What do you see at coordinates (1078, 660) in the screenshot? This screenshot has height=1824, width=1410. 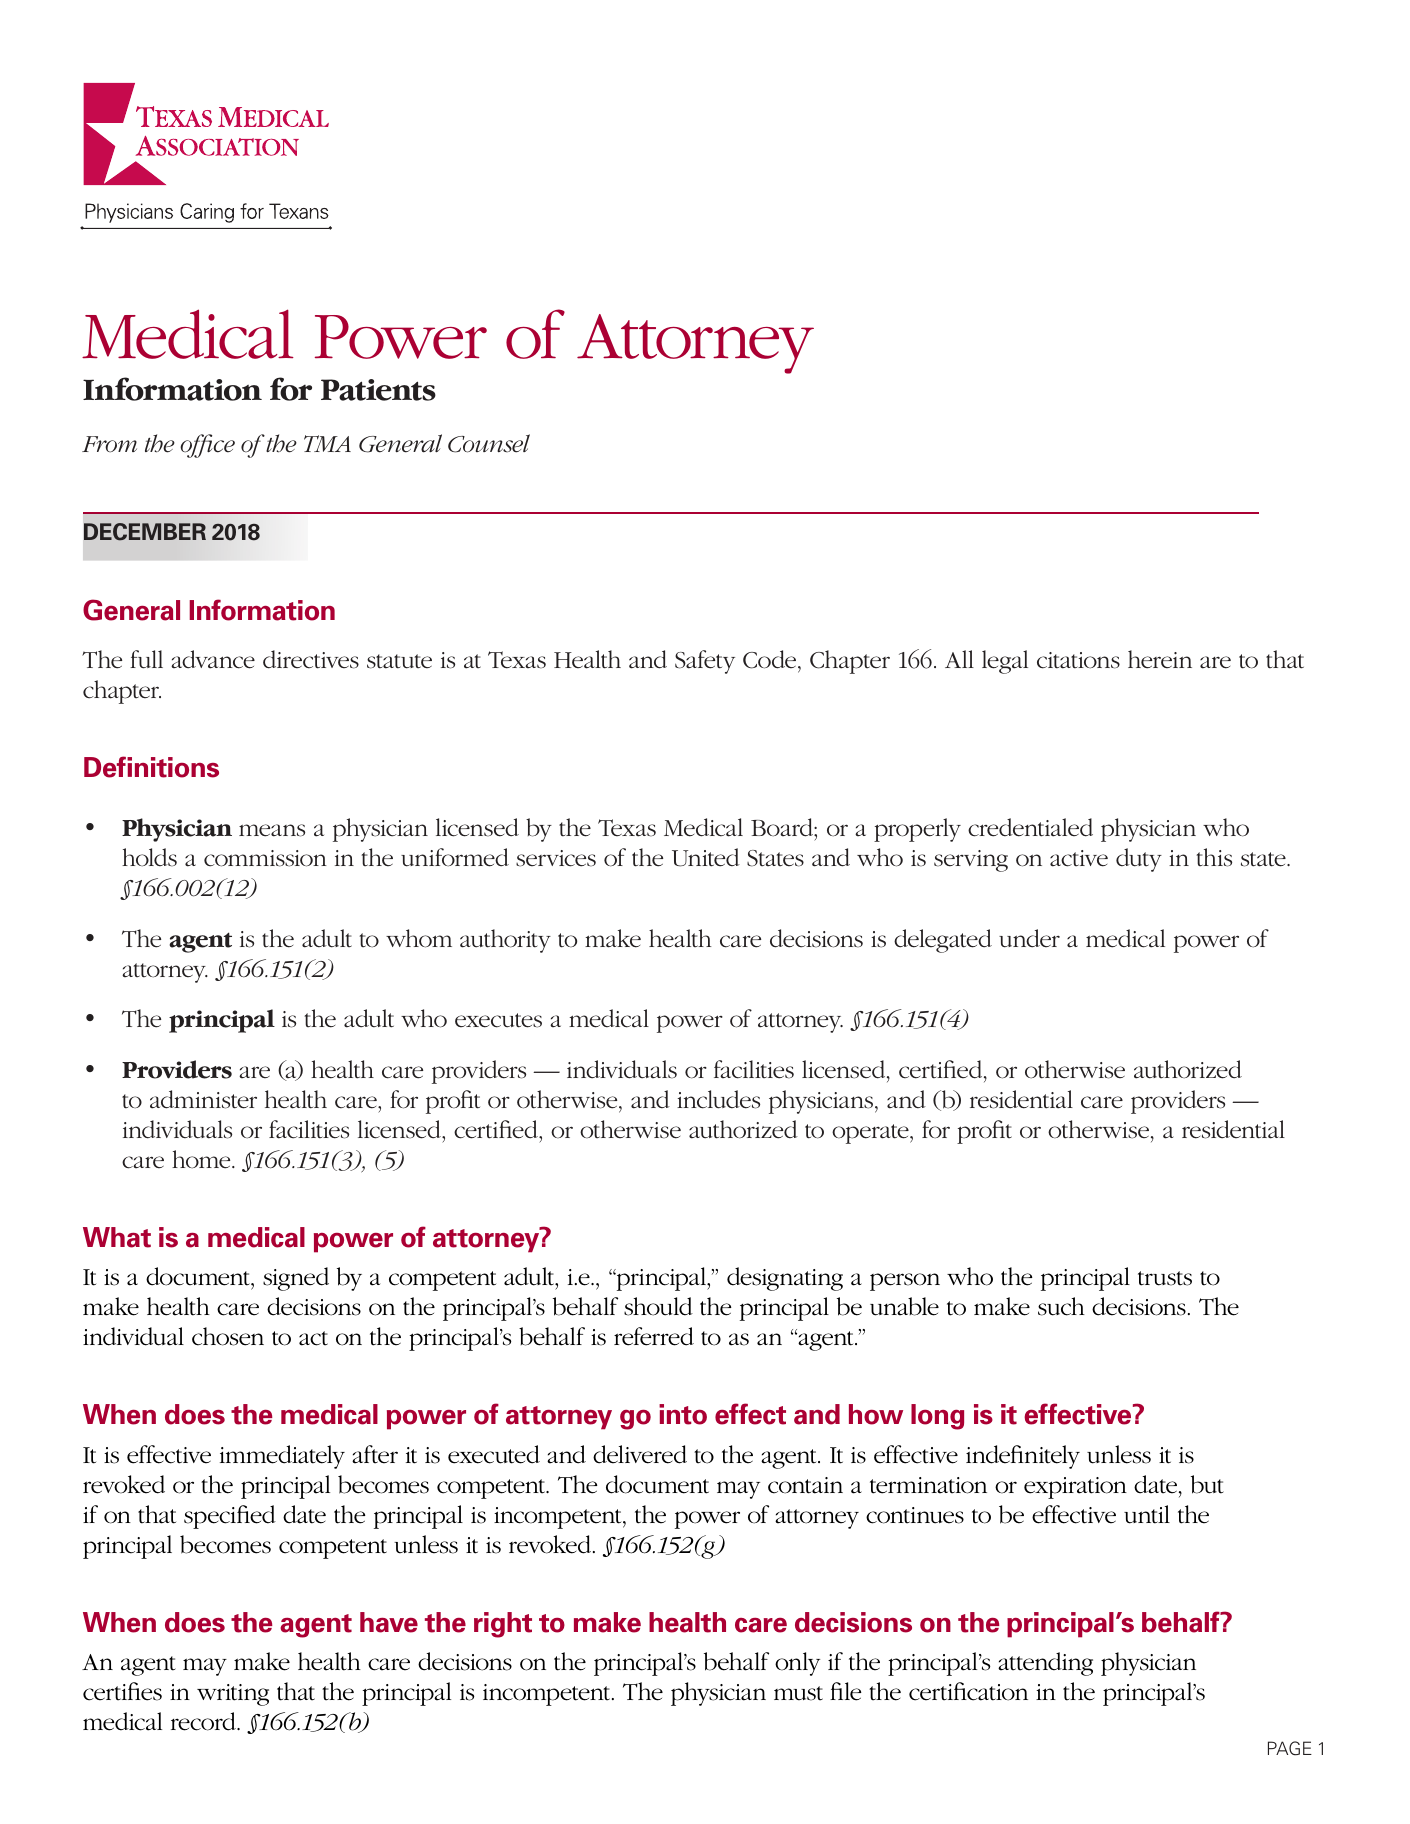 I see `citations` at bounding box center [1078, 660].
